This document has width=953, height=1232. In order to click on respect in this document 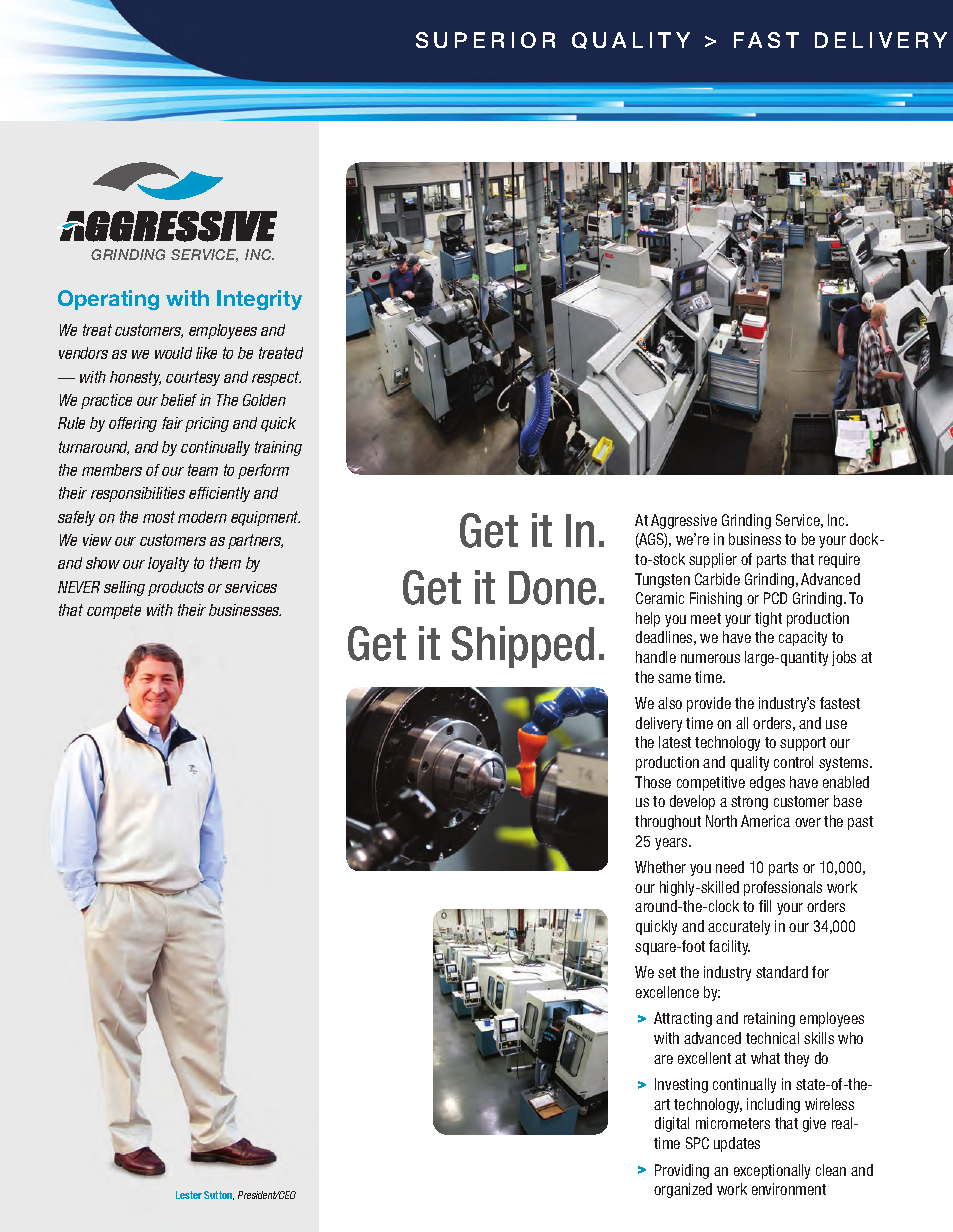, I will do `click(276, 378)`.
